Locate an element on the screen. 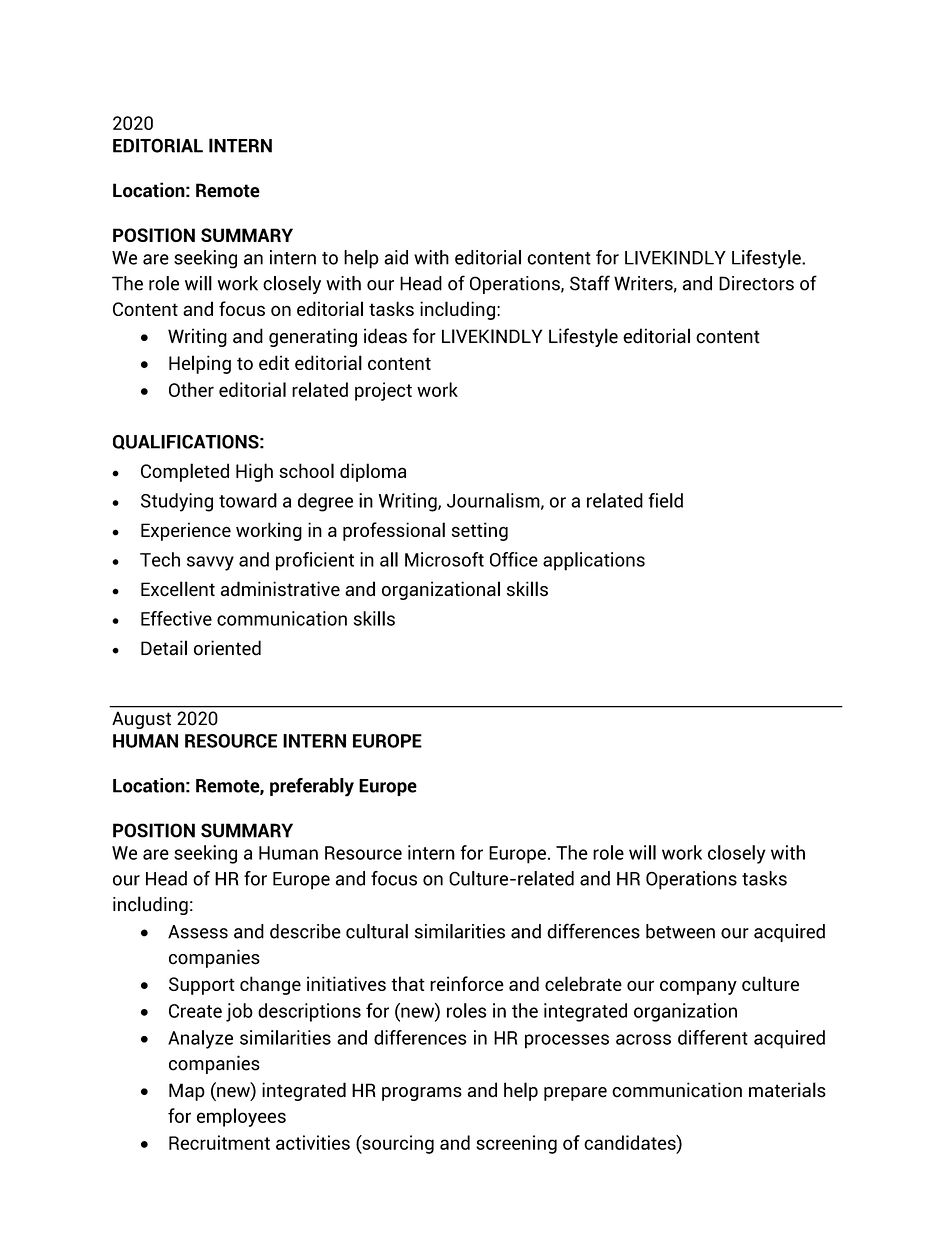 The height and width of the screenshot is (1233, 952). aid is located at coordinates (396, 257).
